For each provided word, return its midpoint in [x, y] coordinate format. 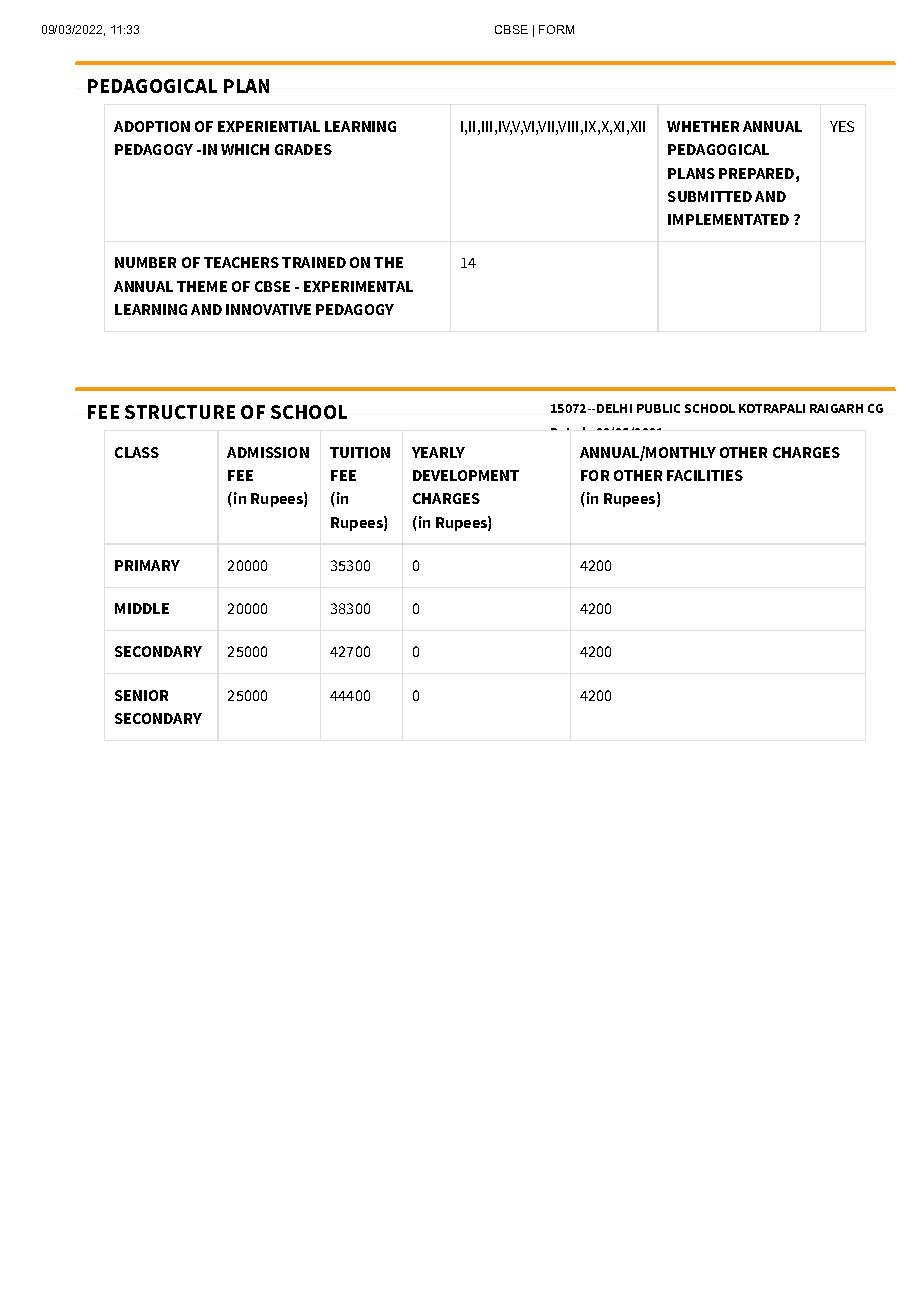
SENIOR [141, 695]
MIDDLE [142, 608]
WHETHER [703, 126]
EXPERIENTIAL [269, 126]
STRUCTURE [180, 412]
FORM [556, 29]
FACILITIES [705, 475]
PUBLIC [658, 408]
